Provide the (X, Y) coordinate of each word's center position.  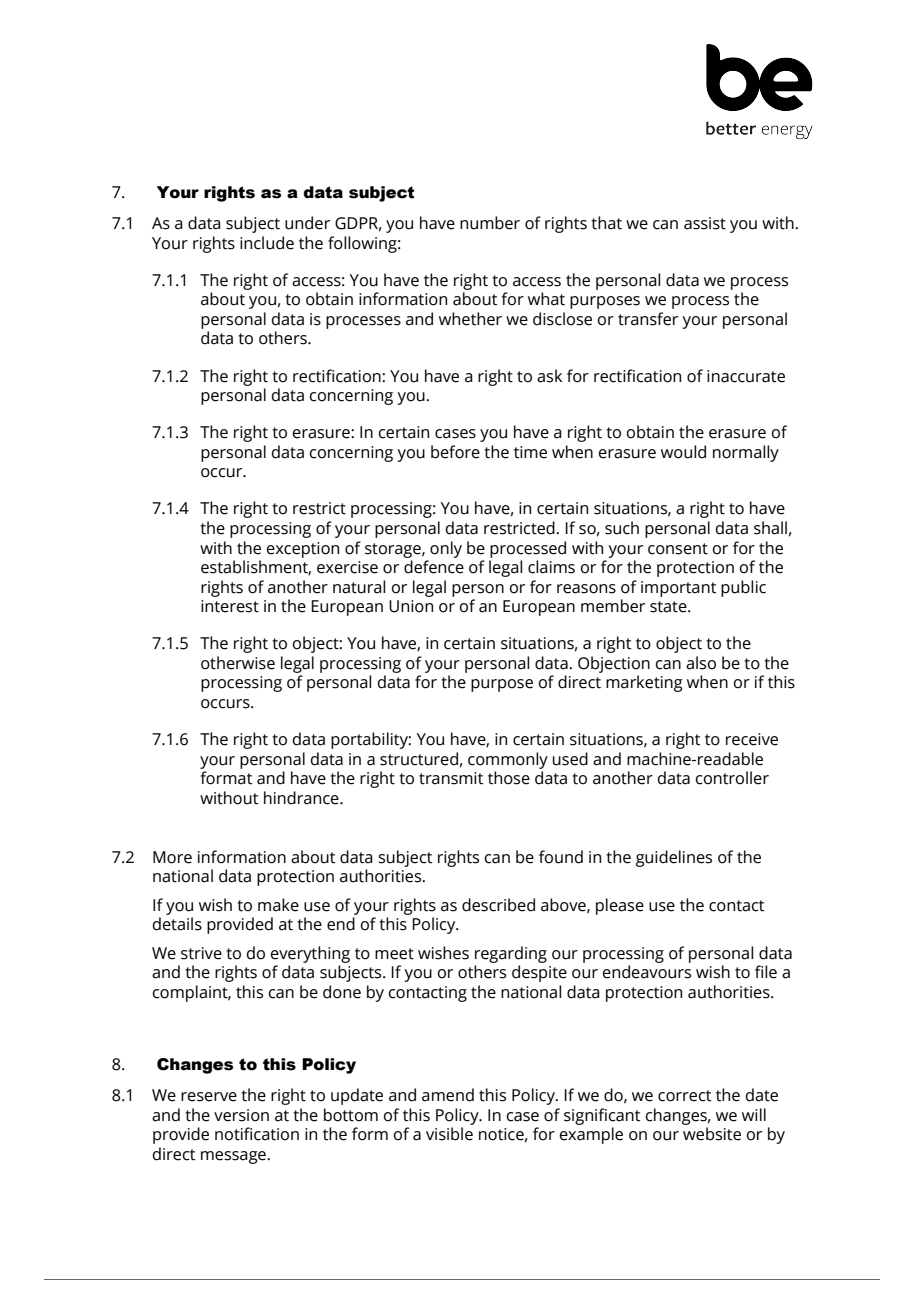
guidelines (674, 858)
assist (705, 223)
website (712, 1134)
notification (257, 1134)
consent (678, 549)
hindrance (302, 798)
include (267, 243)
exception (303, 550)
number (490, 223)
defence (434, 567)
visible (449, 1134)
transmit (451, 778)
